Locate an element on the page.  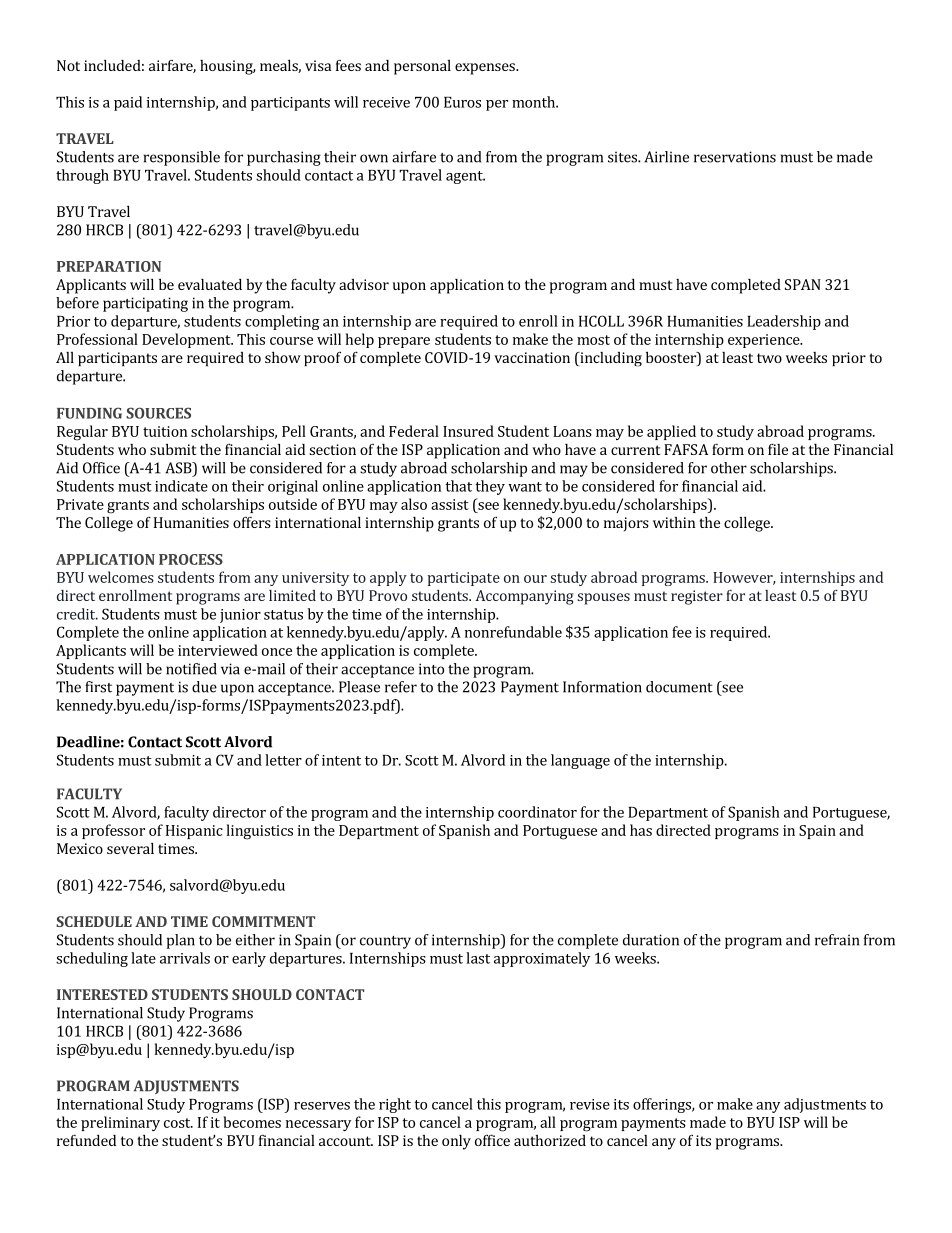
only is located at coordinates (456, 1142).
